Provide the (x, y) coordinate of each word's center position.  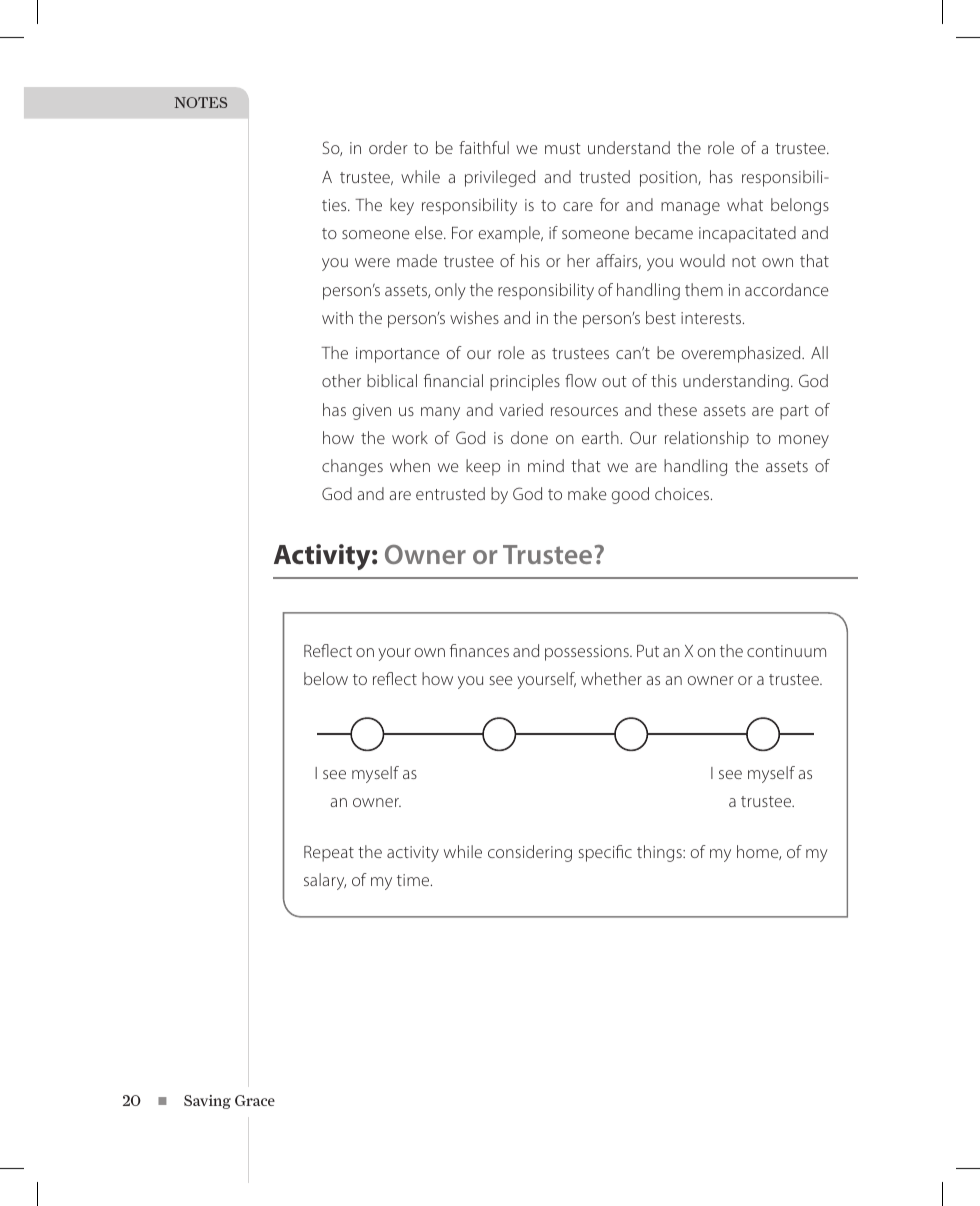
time (414, 880)
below (326, 678)
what (745, 204)
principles (525, 382)
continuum (786, 651)
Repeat (329, 854)
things (660, 853)
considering (530, 853)
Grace (255, 1100)
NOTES (201, 102)
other (341, 380)
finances (479, 650)
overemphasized (742, 354)
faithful (484, 147)
